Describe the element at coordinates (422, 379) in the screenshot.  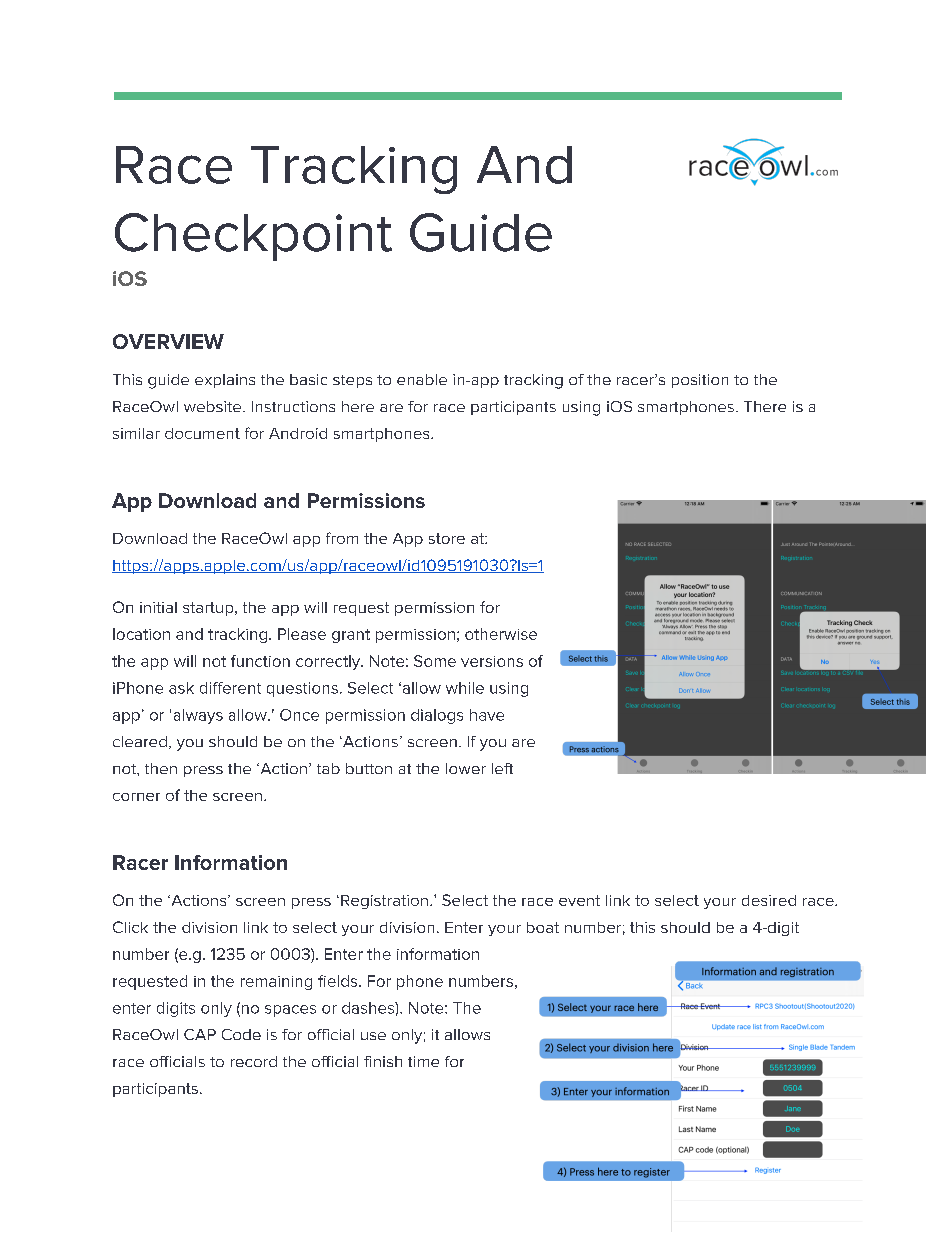
I see `enable` at that location.
